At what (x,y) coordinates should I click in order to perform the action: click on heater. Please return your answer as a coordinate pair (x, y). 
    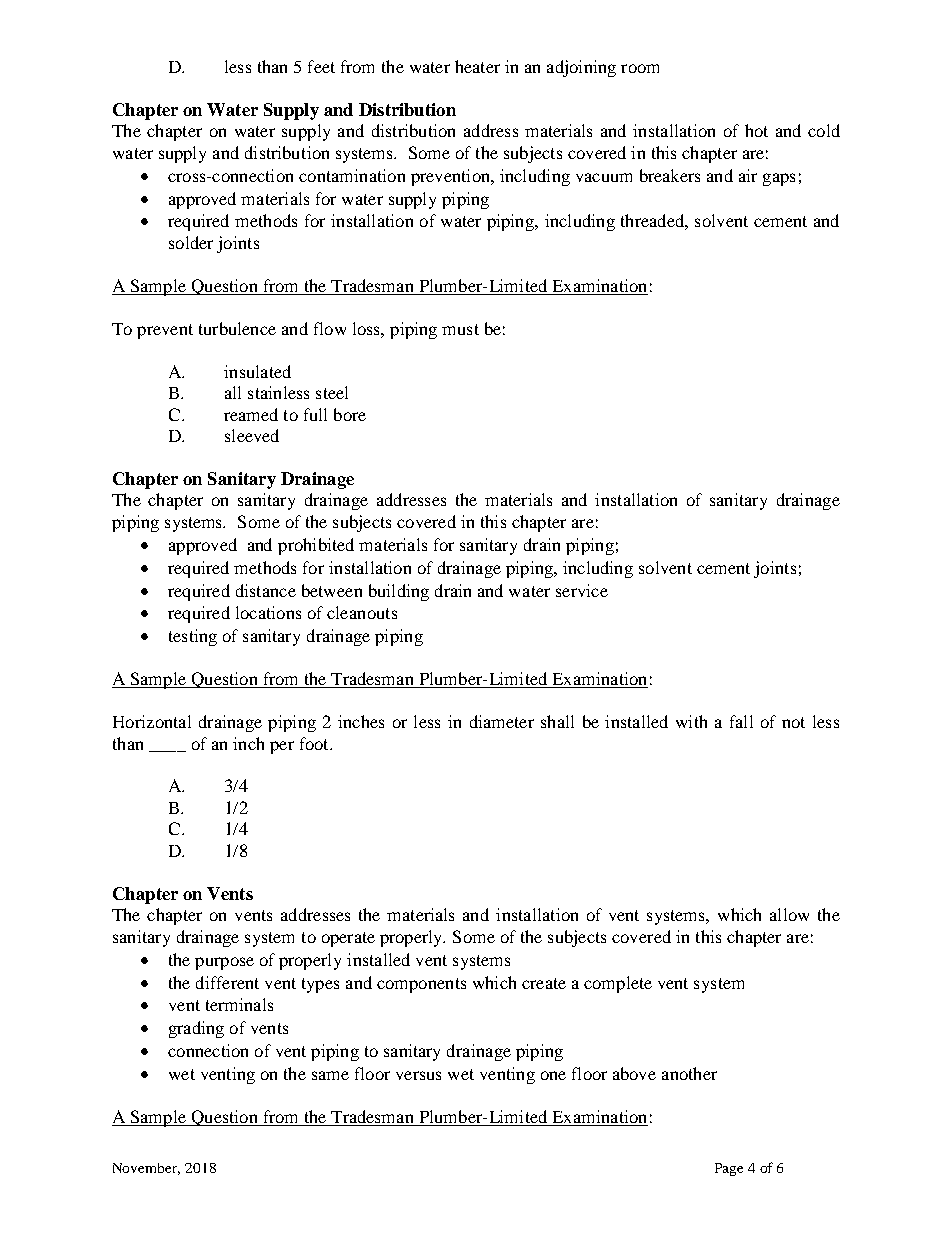
    Looking at the image, I should click on (477, 66).
